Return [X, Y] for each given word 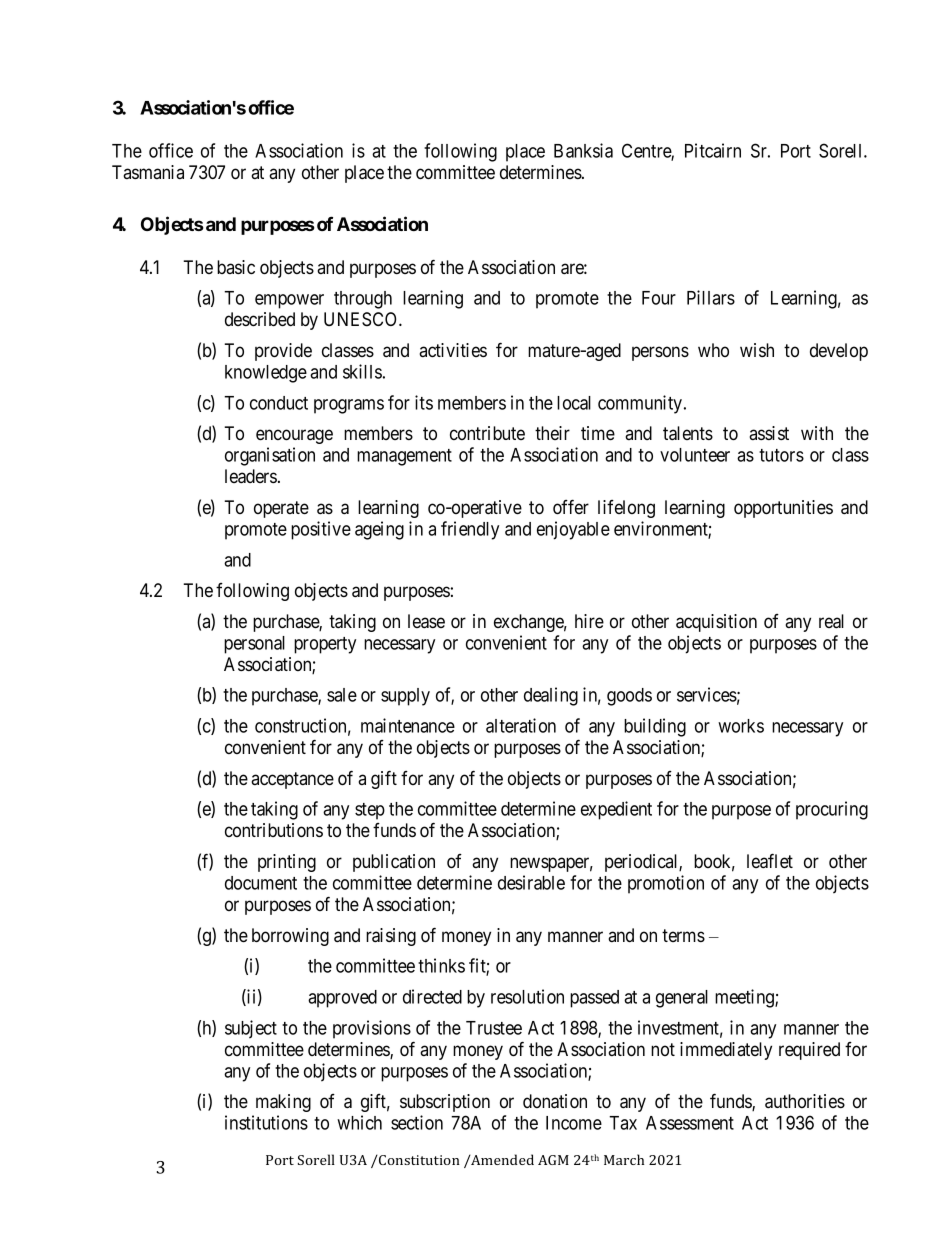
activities [453, 350]
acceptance [292, 780]
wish [757, 350]
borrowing [290, 937]
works [741, 726]
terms [683, 935]
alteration [521, 725]
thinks [441, 965]
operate [281, 509]
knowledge [266, 374]
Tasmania [148, 172]
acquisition [716, 623]
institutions [266, 1122]
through [363, 300]
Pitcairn [713, 150]
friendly [470, 530]
